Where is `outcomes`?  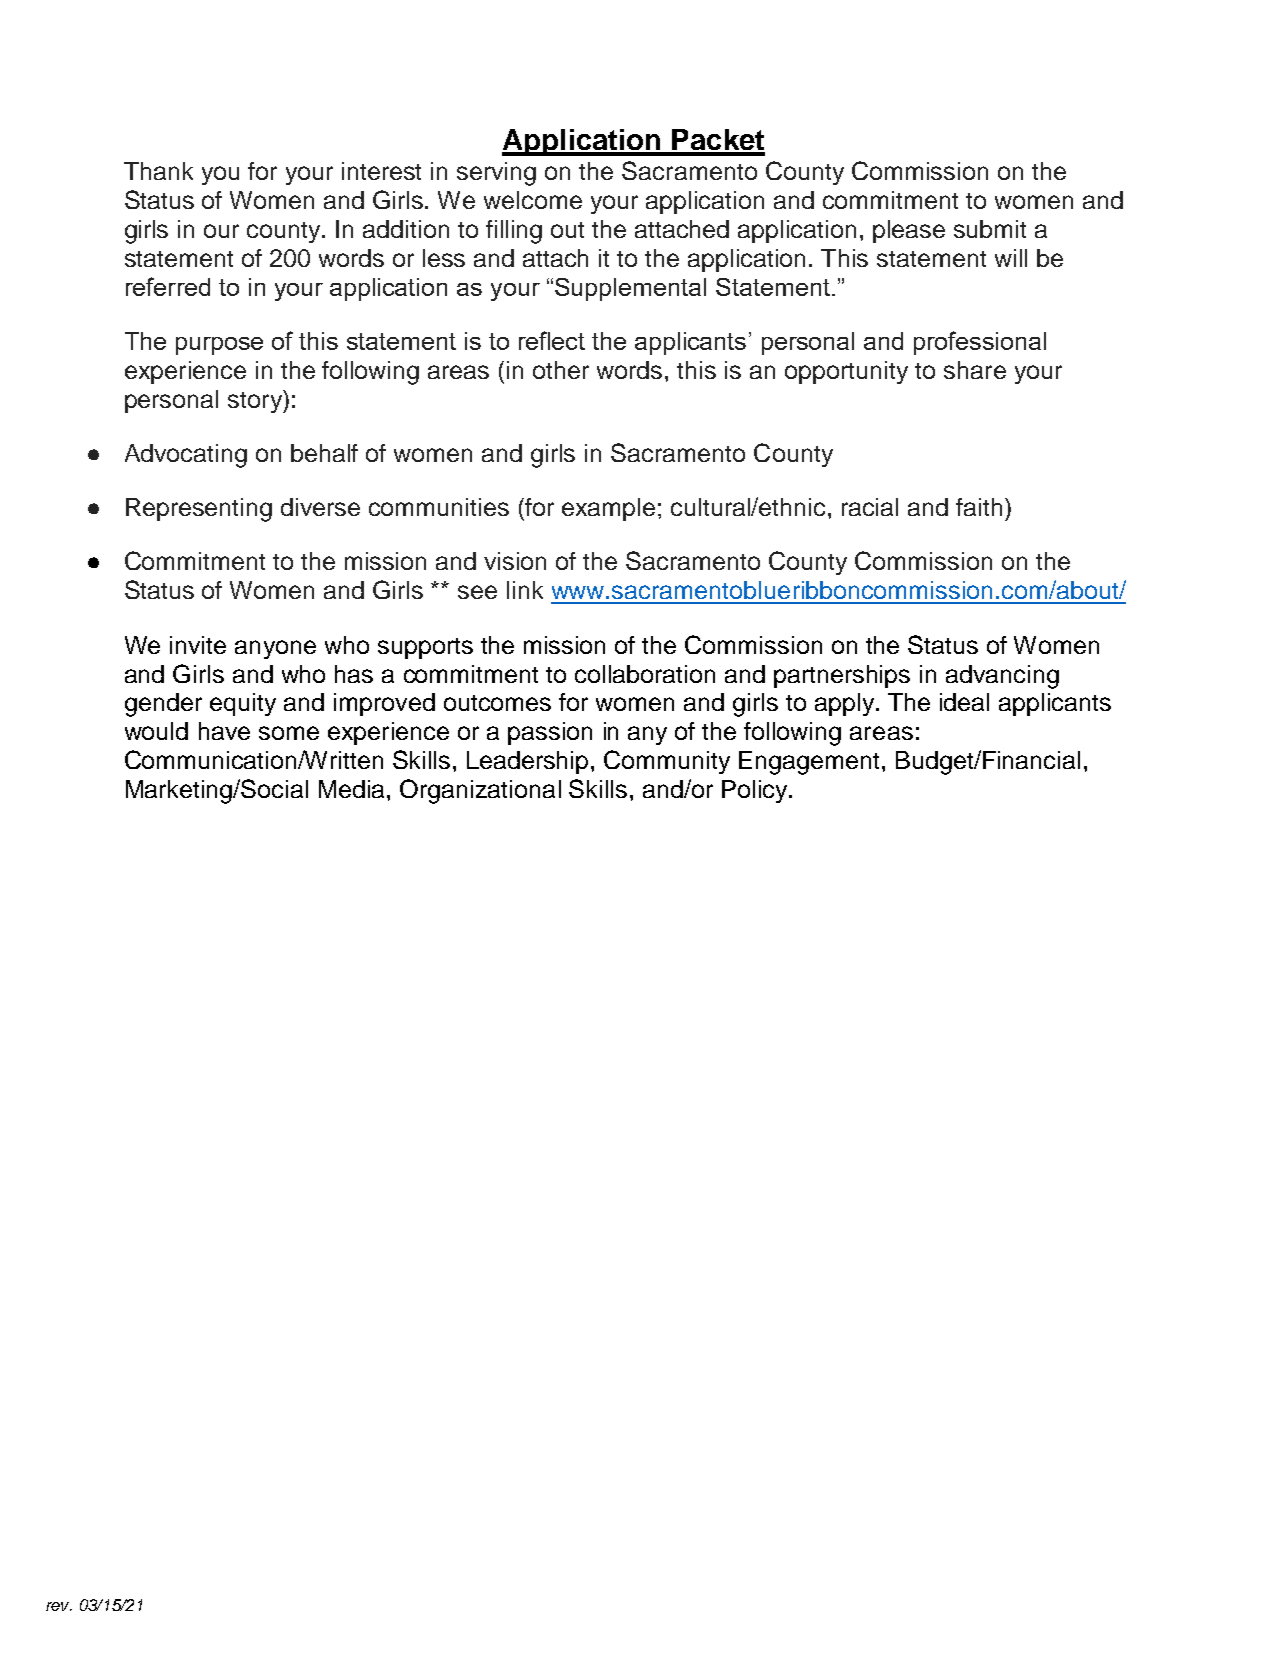 outcomes is located at coordinates (497, 703).
